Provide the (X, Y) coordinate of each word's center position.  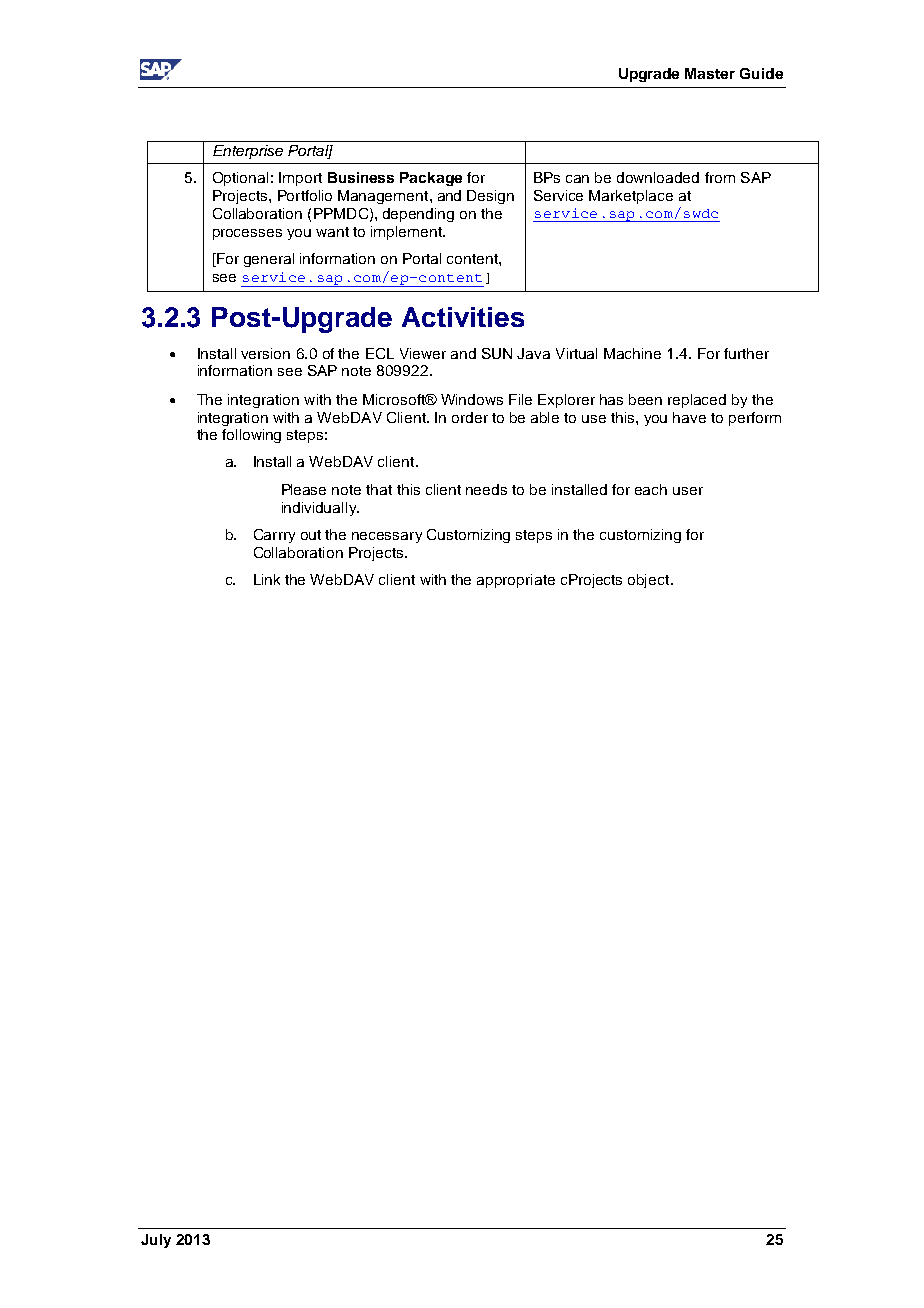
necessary (387, 537)
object (650, 581)
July (156, 1241)
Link (267, 579)
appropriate (516, 581)
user (688, 491)
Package (431, 179)
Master (710, 73)
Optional (240, 179)
